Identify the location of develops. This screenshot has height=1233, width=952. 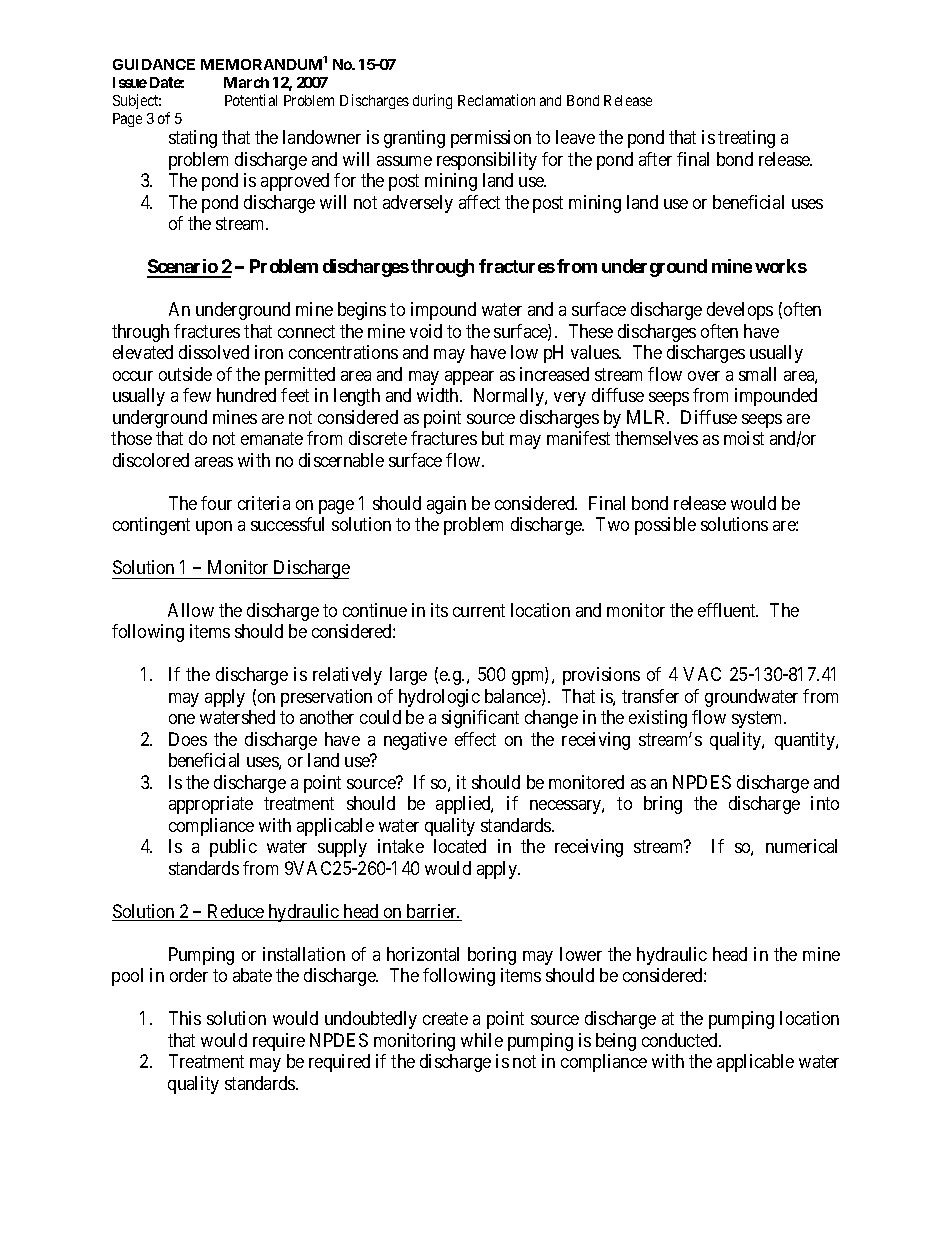
(740, 311).
